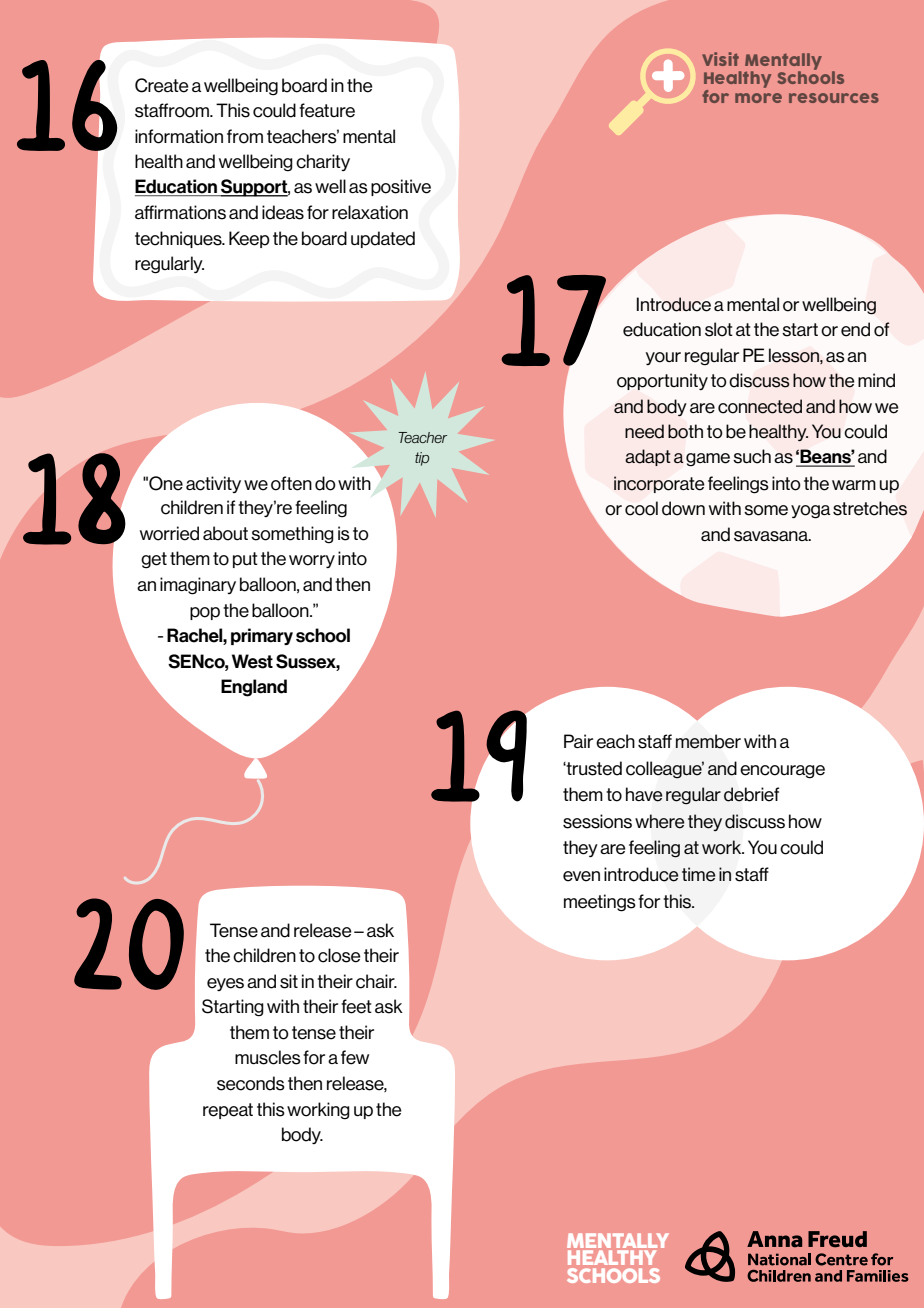 The image size is (924, 1308). Describe the element at coordinates (772, 536) in the page. I see `savasana` at that location.
